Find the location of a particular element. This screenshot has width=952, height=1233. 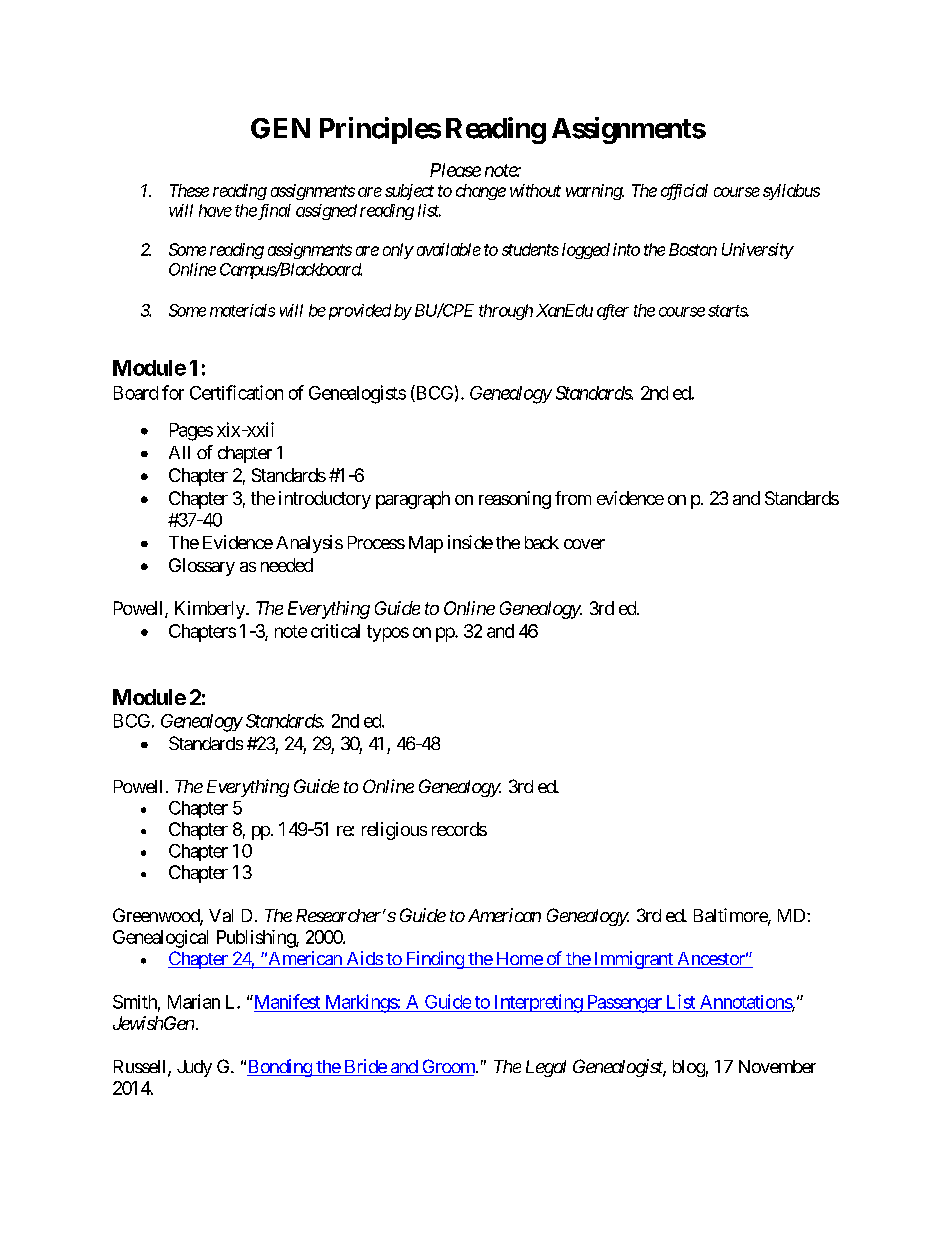

official is located at coordinates (684, 192).
